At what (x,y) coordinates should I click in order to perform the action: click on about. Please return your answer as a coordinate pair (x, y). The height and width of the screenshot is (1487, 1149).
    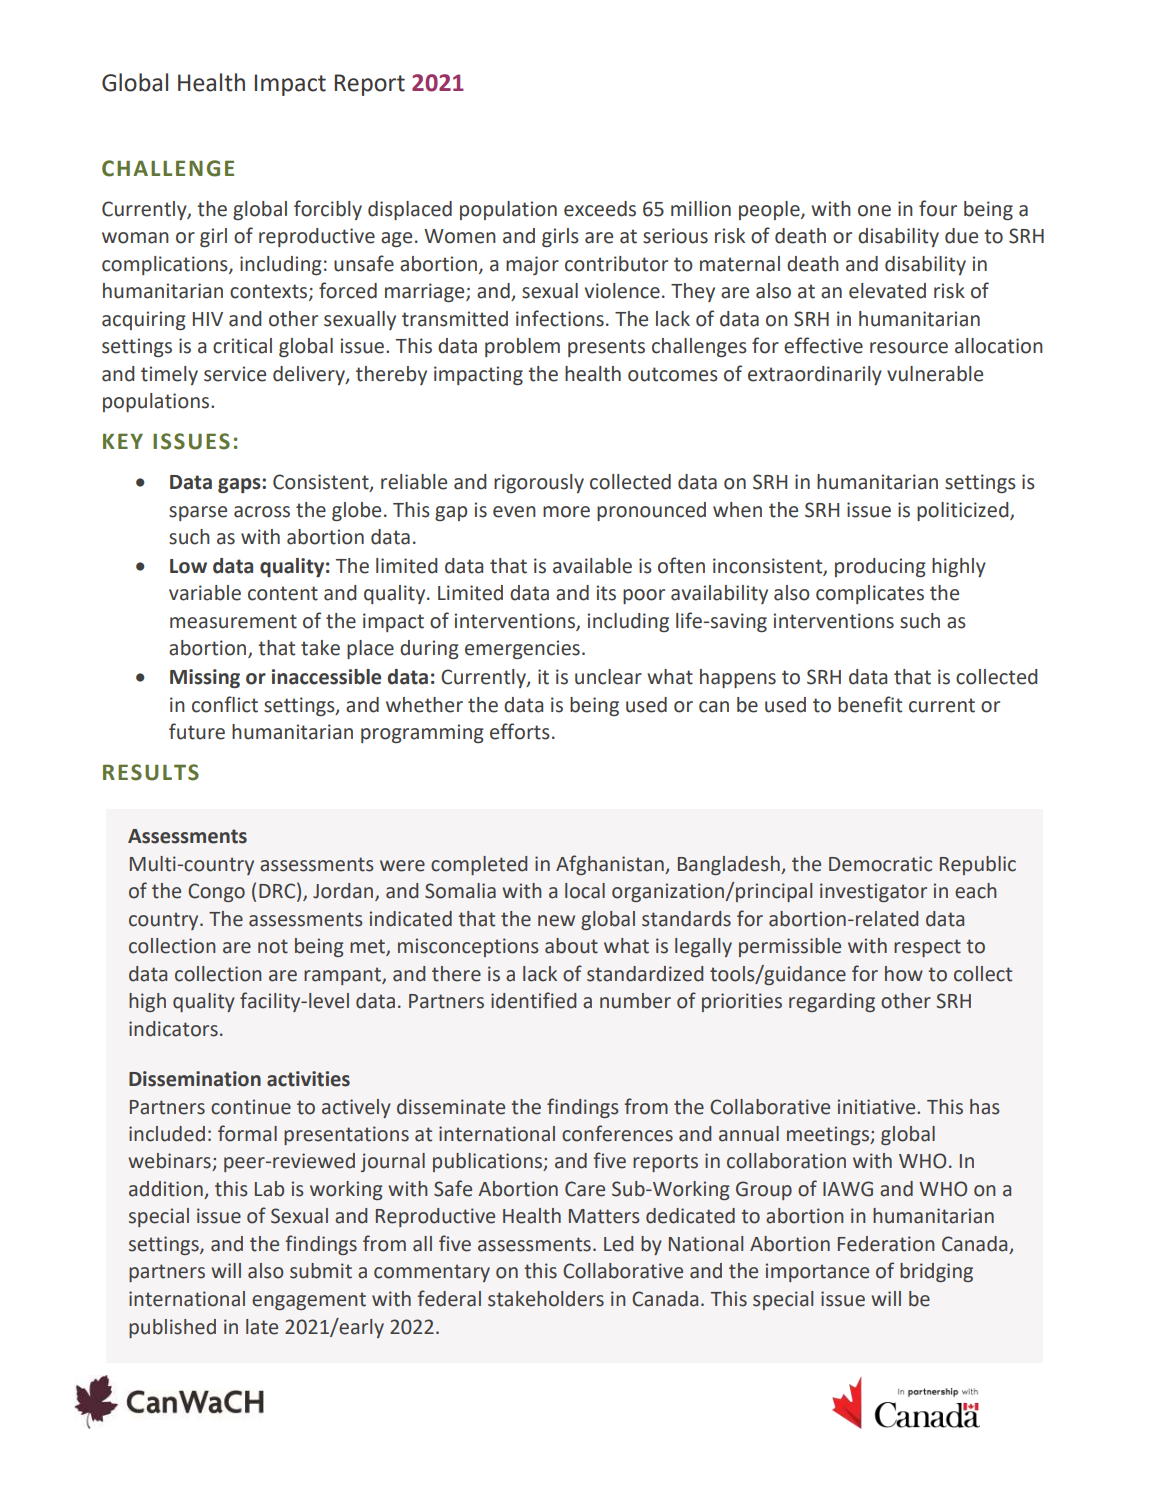
    Looking at the image, I should click on (571, 946).
